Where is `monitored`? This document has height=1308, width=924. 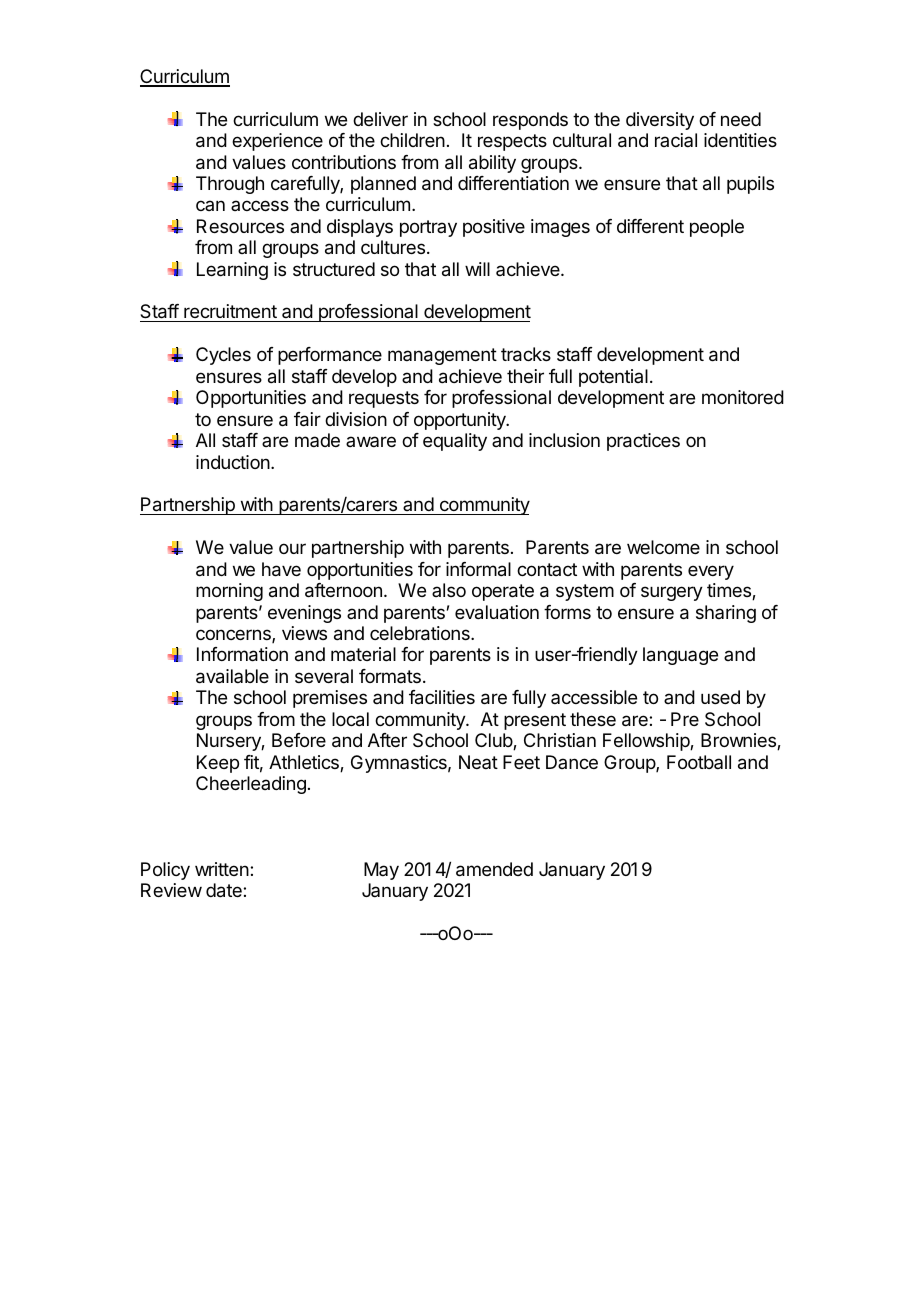
monitored is located at coordinates (743, 397).
